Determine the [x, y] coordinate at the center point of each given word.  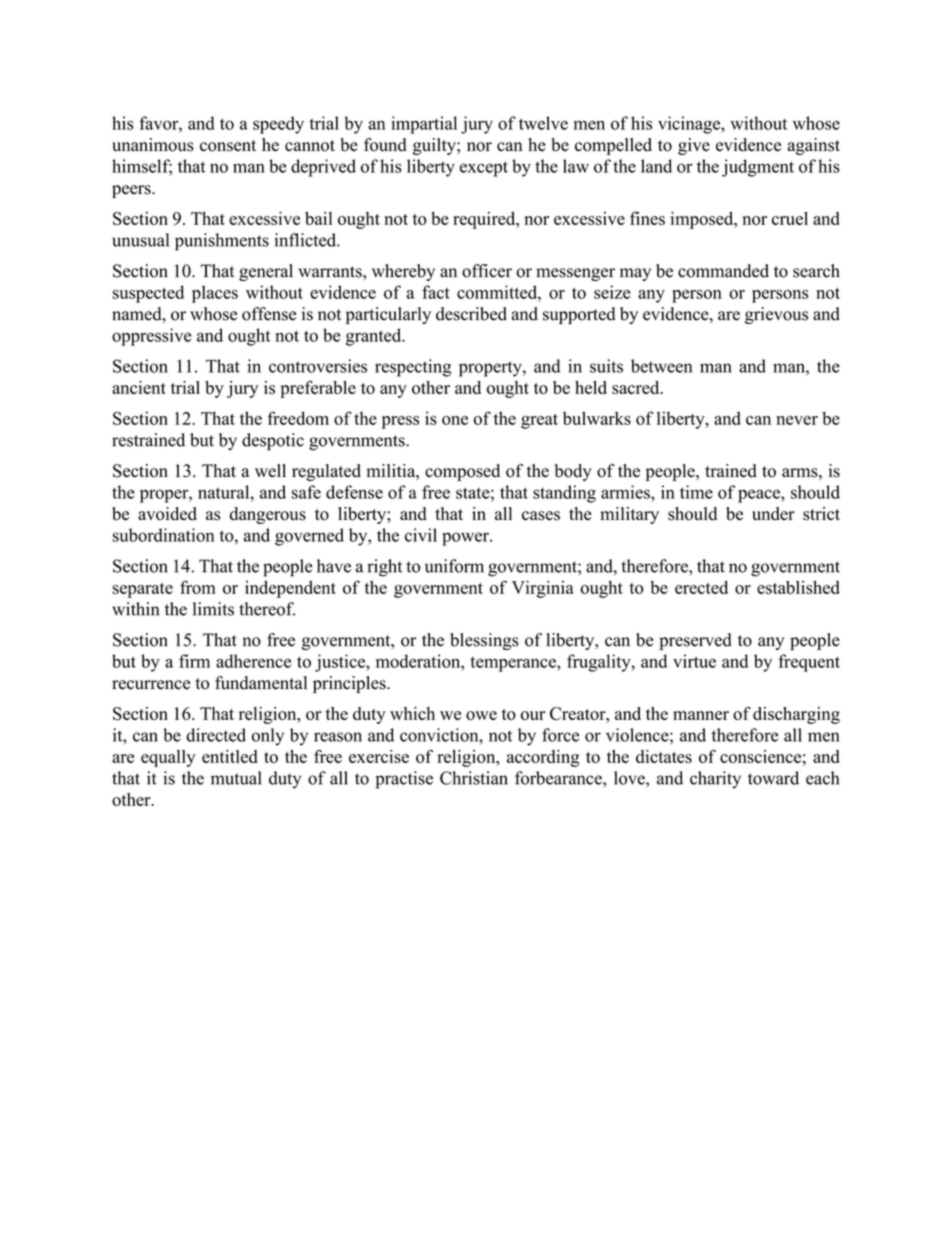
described [471, 314]
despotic [273, 442]
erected [701, 587]
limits [213, 609]
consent [228, 146]
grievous [776, 315]
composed [462, 472]
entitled [229, 756]
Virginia [543, 589]
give [694, 146]
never [797, 420]
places [215, 294]
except [484, 169]
